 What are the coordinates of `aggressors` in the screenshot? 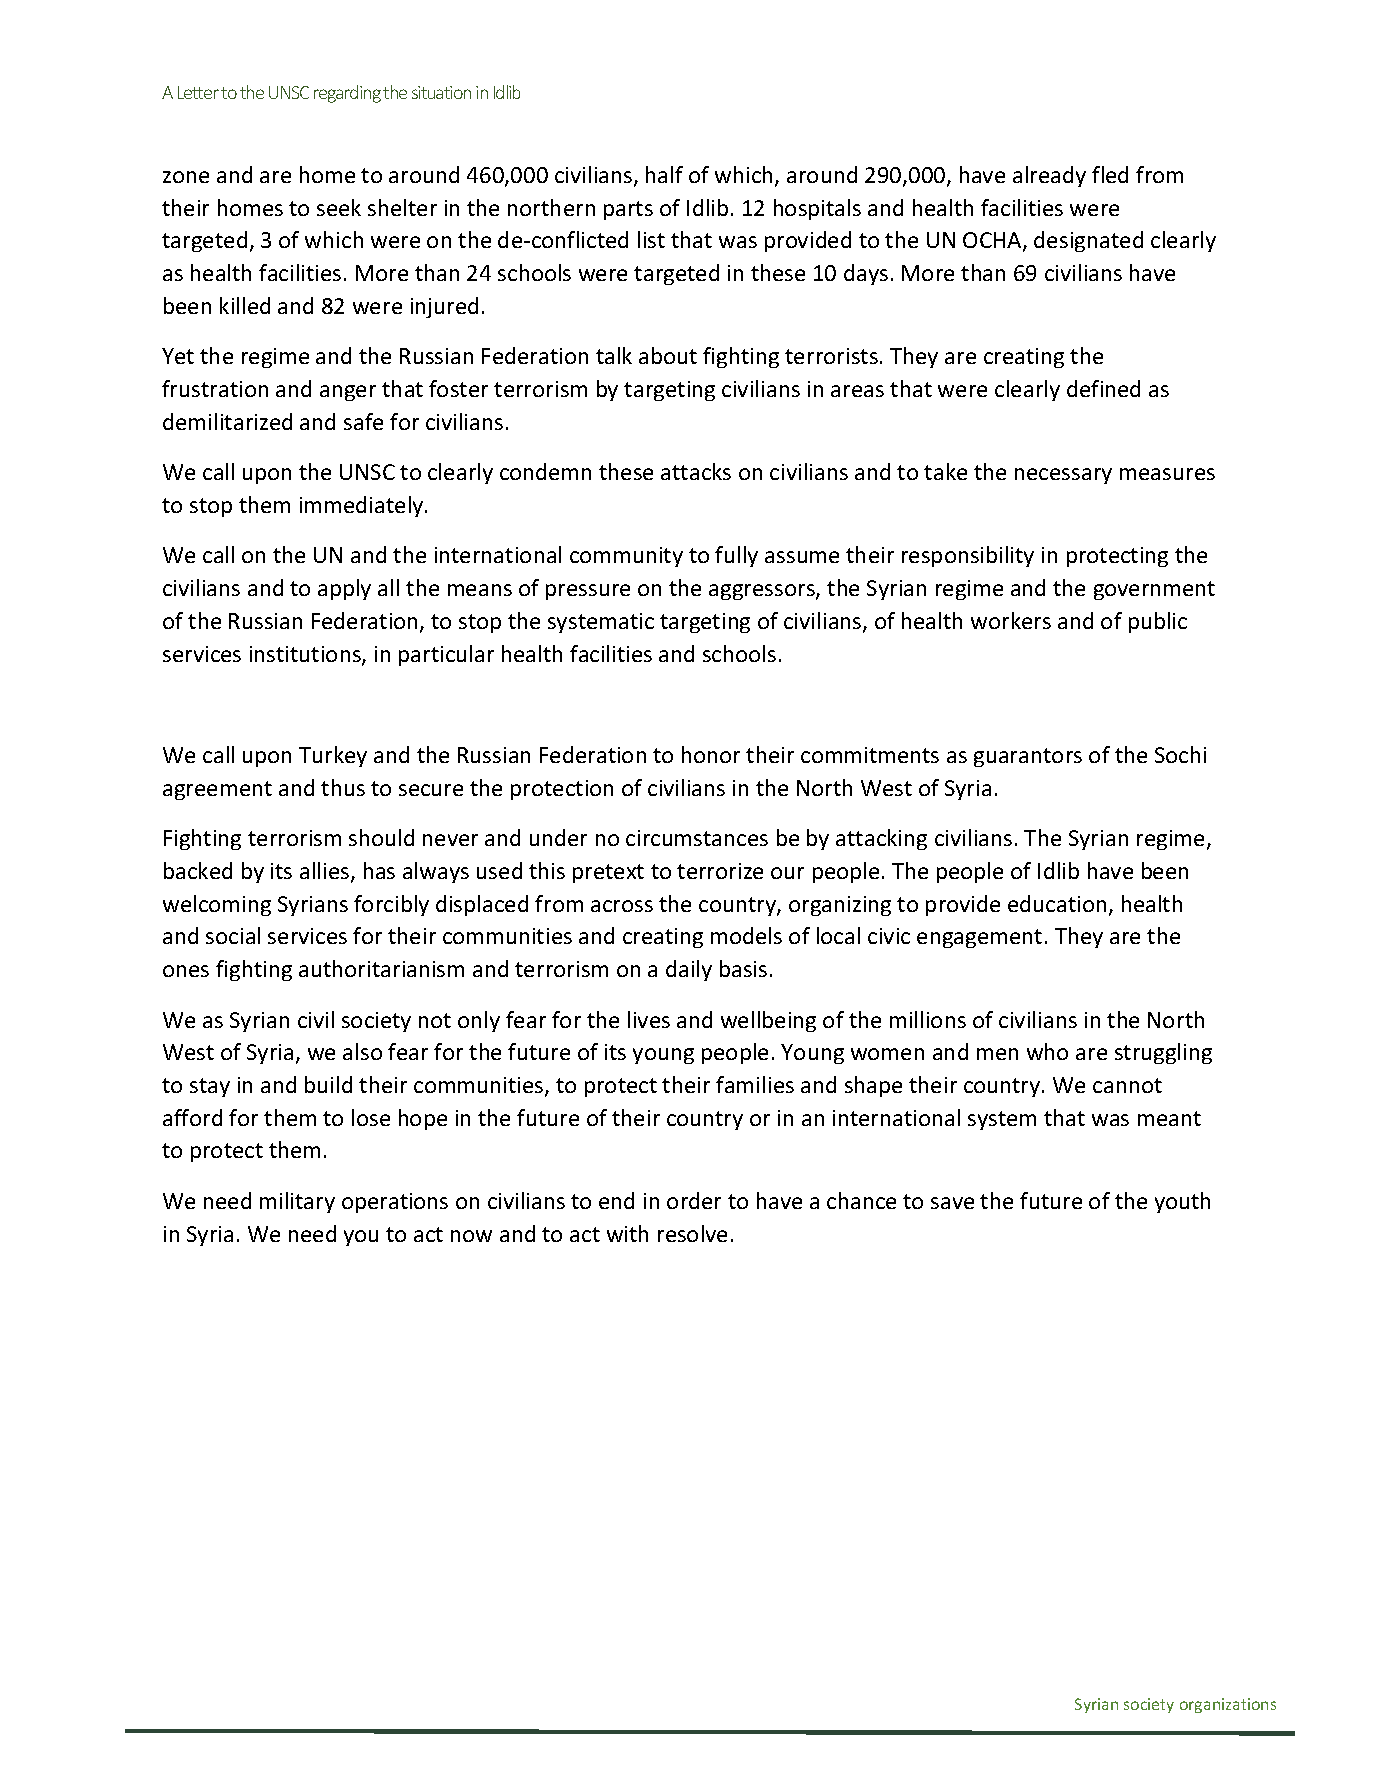 It's located at (763, 592).
